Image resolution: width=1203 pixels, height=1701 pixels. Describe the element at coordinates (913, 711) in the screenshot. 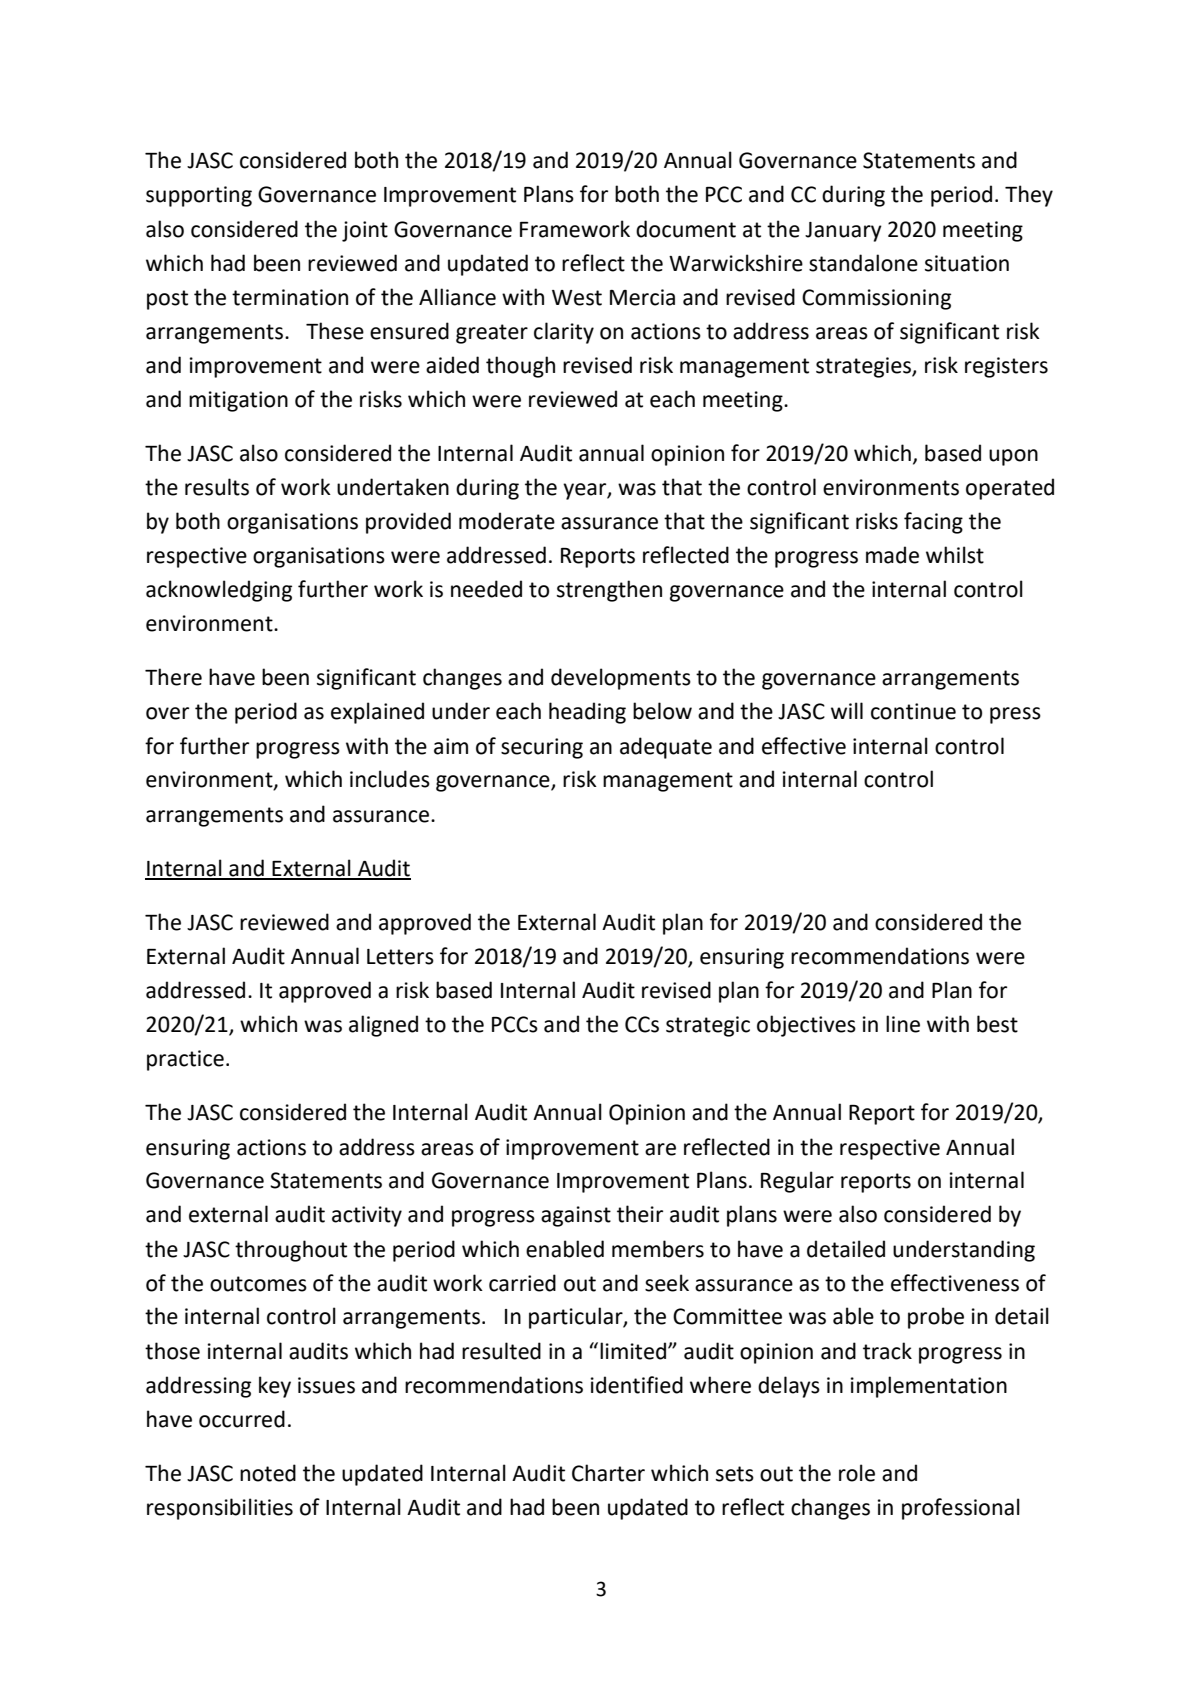

I see `continue` at that location.
